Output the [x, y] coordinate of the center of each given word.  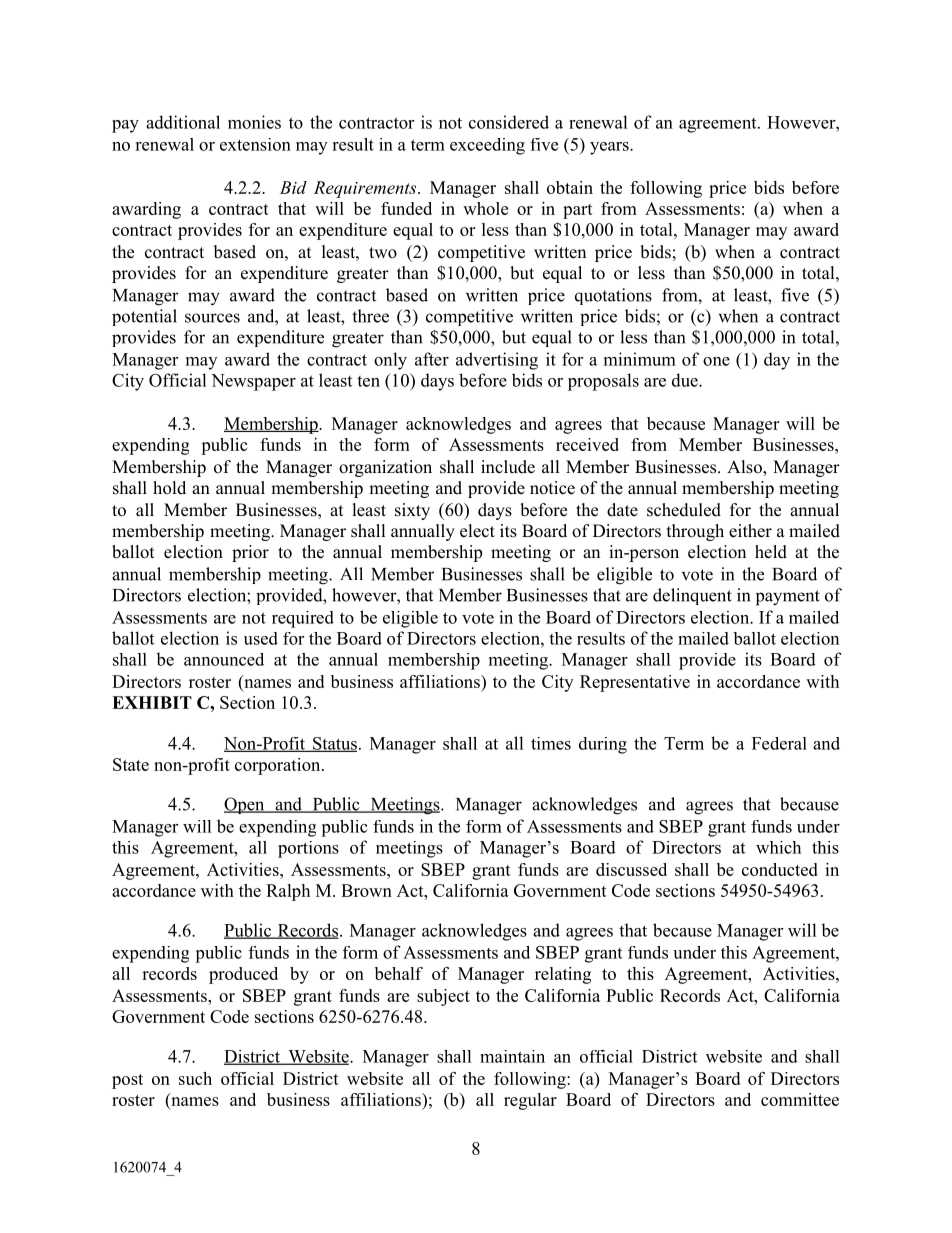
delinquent [692, 596]
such [195, 1078]
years [610, 148]
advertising [497, 361]
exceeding [487, 146]
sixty [412, 511]
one [716, 361]
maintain [512, 1056]
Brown [366, 890]
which [778, 847]
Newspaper [253, 382]
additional [183, 122]
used [261, 638]
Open [245, 805]
